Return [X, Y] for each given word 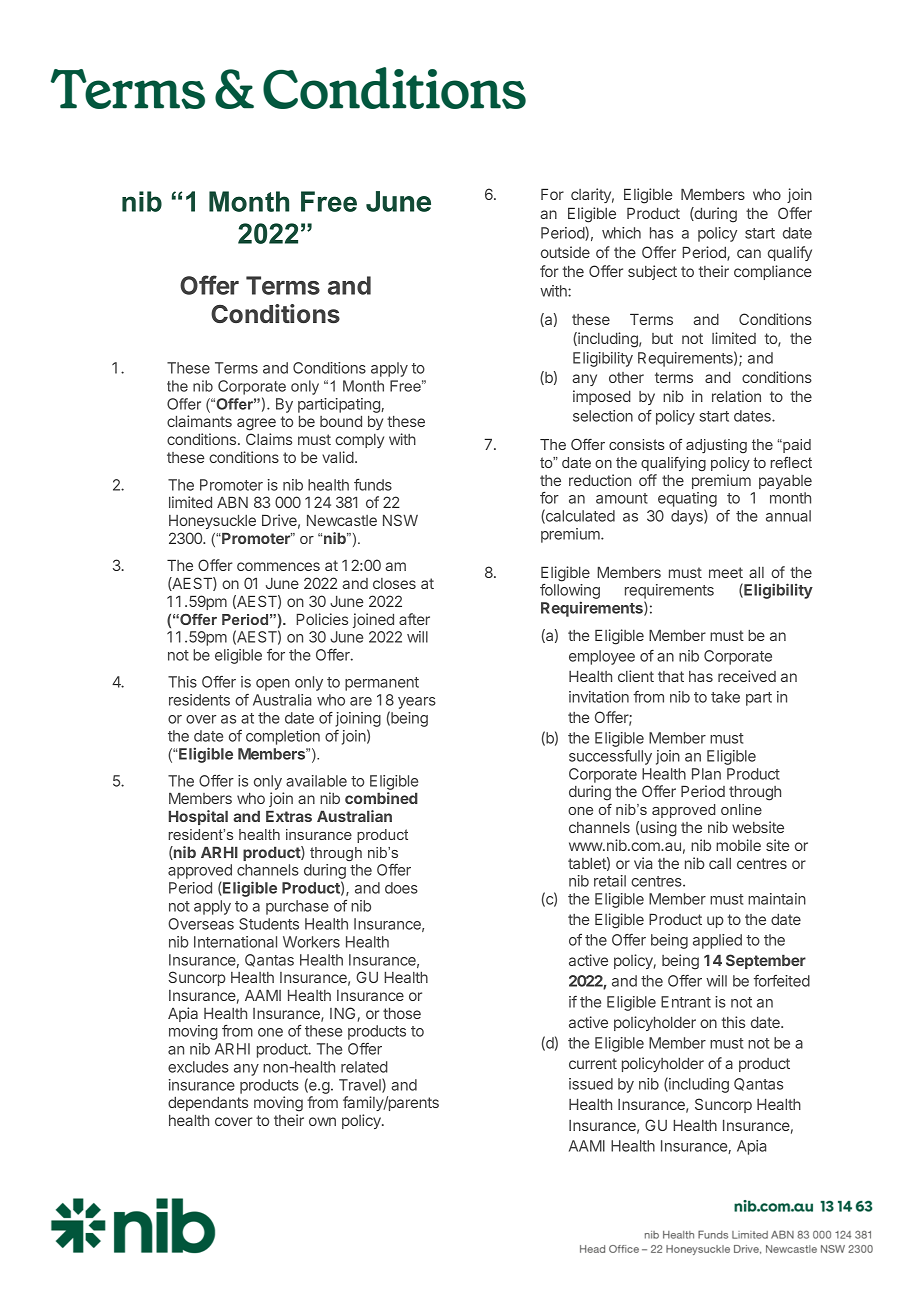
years [417, 703]
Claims [269, 439]
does [401, 888]
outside [565, 252]
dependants [208, 1103]
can [749, 253]
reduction [600, 480]
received [747, 676]
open [273, 685]
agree [256, 424]
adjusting [716, 446]
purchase [297, 907]
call [720, 863]
